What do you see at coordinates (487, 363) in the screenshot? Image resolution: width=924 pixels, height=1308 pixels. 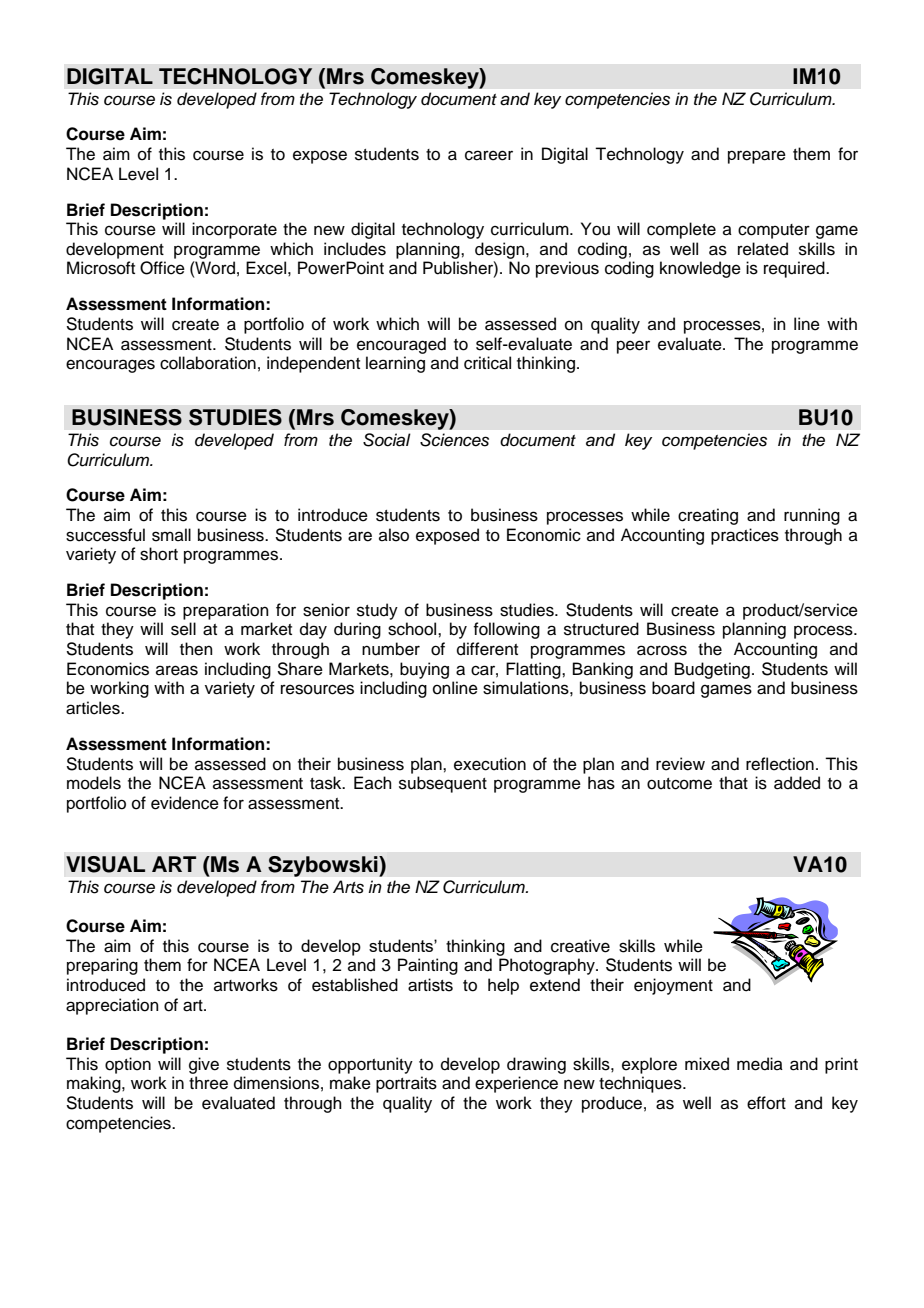 I see `critical` at bounding box center [487, 363].
